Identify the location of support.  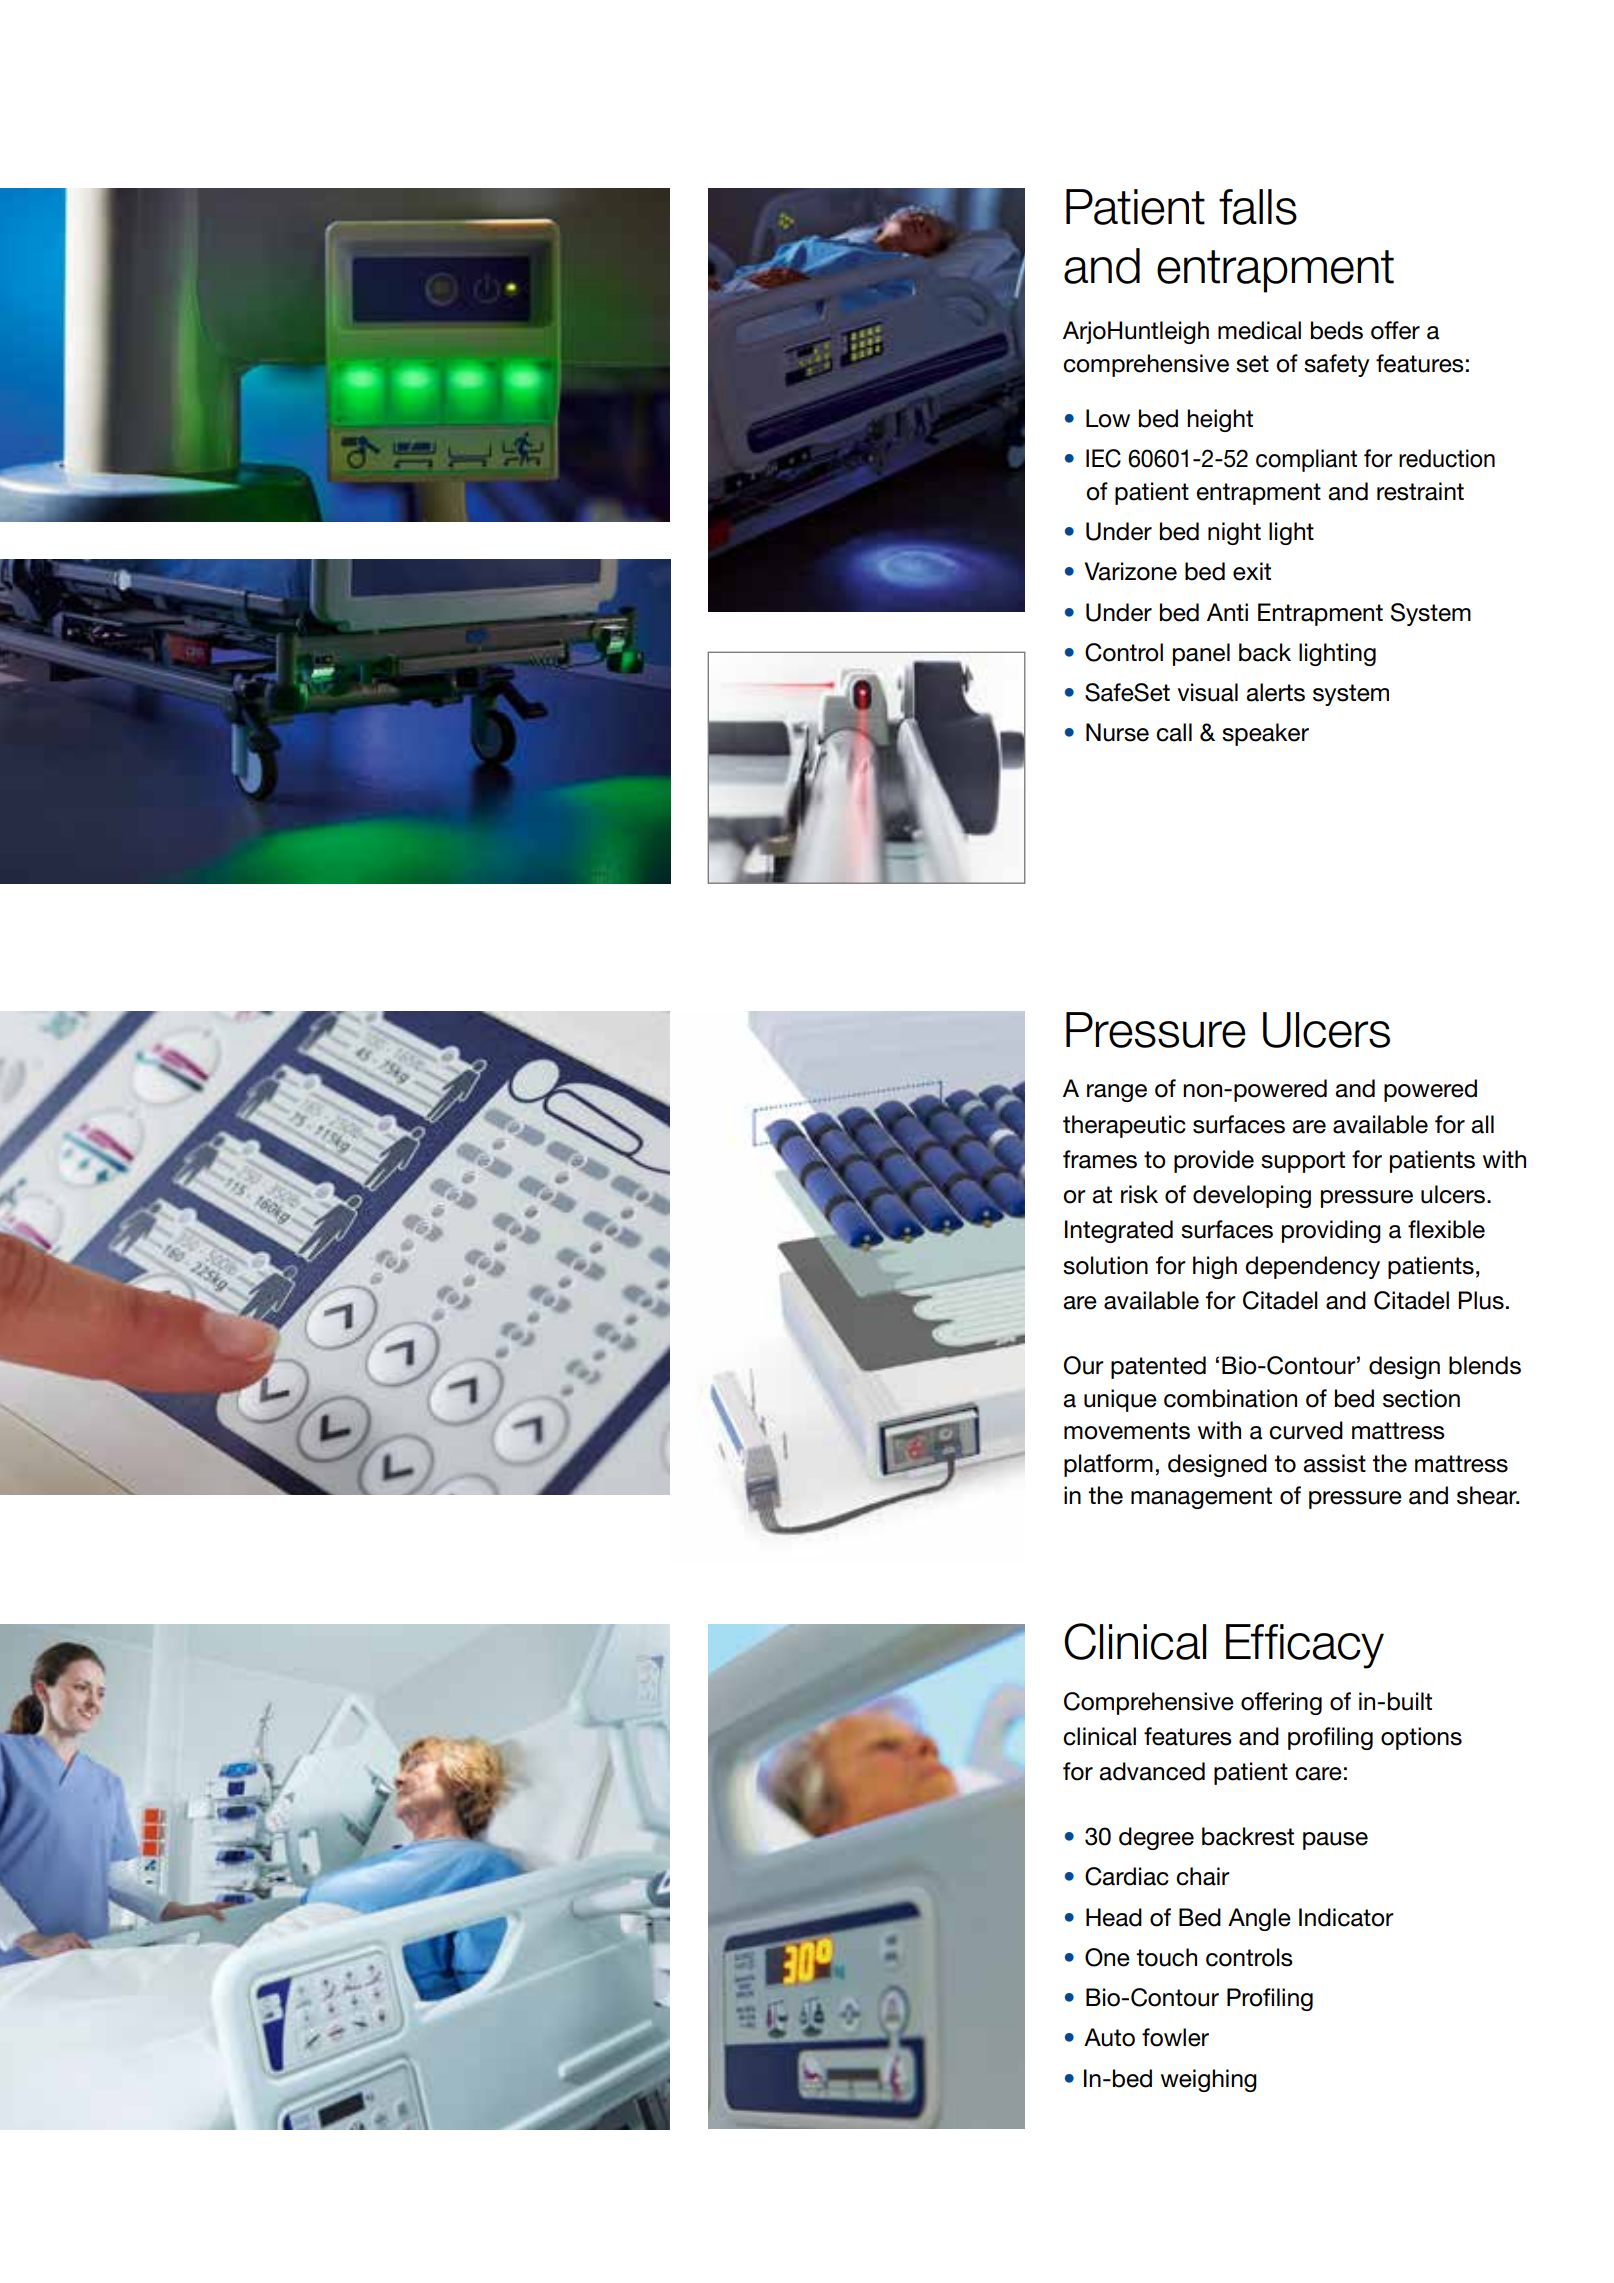
(1303, 1162).
